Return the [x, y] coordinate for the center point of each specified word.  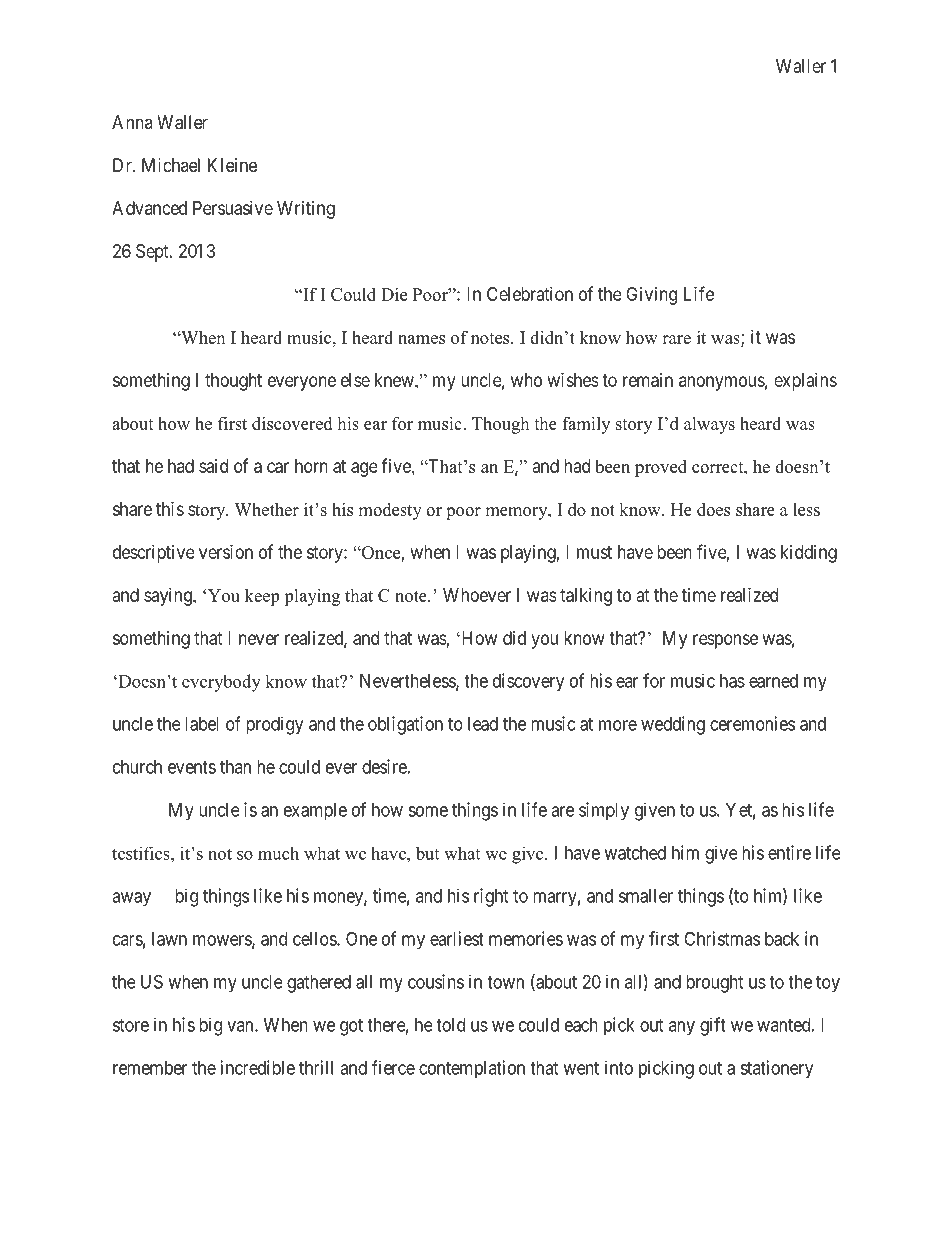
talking [586, 597]
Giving [651, 296]
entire [789, 852]
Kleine [232, 165]
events [192, 767]
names [421, 339]
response [725, 641]
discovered [292, 423]
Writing [306, 210]
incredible [258, 1067]
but [427, 853]
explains [805, 382]
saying [169, 597]
